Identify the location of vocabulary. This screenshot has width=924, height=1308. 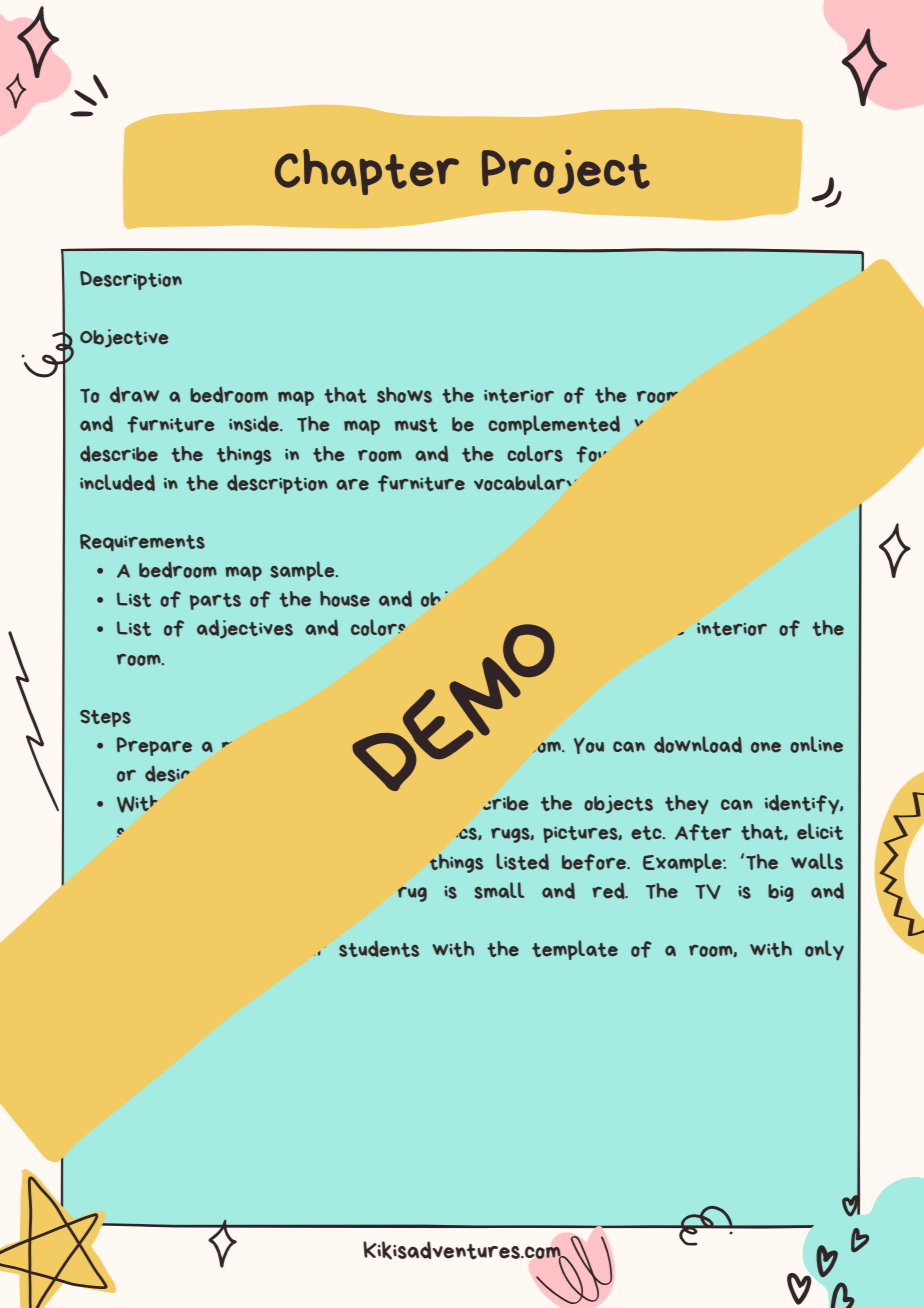
(525, 482).
